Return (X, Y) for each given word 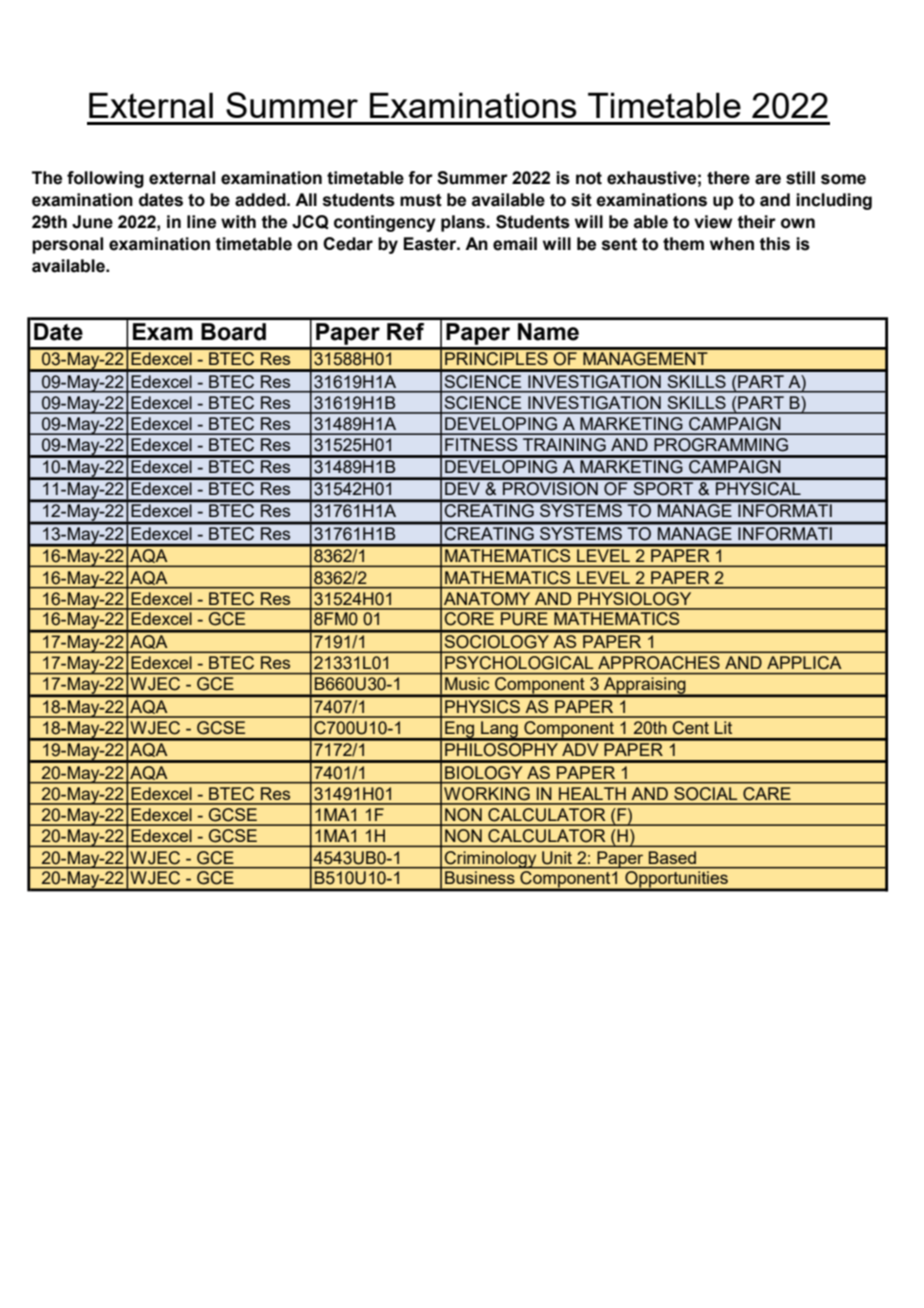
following (105, 179)
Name (548, 332)
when (732, 244)
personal (67, 245)
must (421, 200)
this (774, 244)
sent (619, 244)
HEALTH (592, 793)
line (201, 222)
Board (233, 332)
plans (464, 223)
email (515, 244)
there (728, 178)
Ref (405, 332)
